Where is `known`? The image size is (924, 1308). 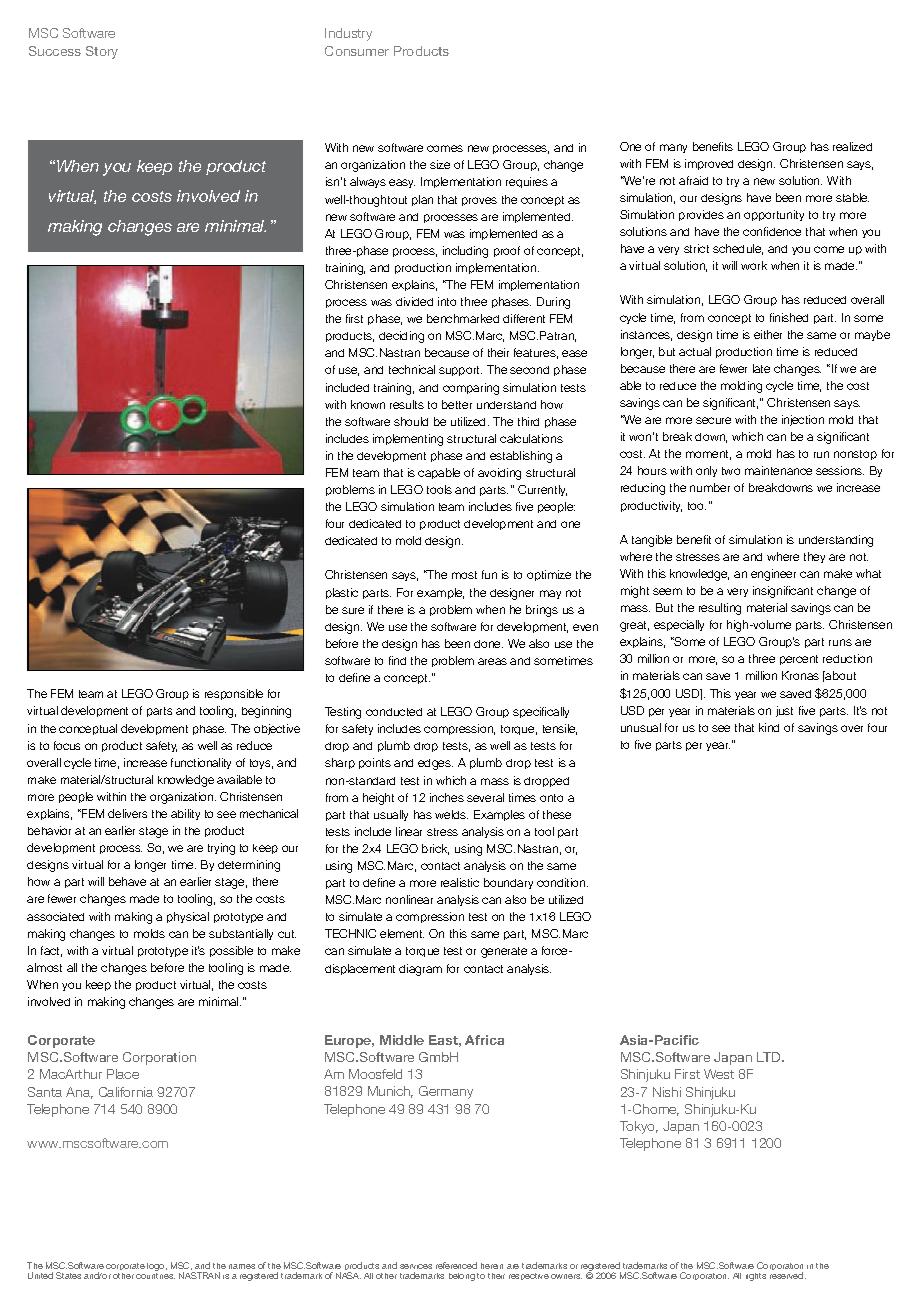
known is located at coordinates (368, 404).
